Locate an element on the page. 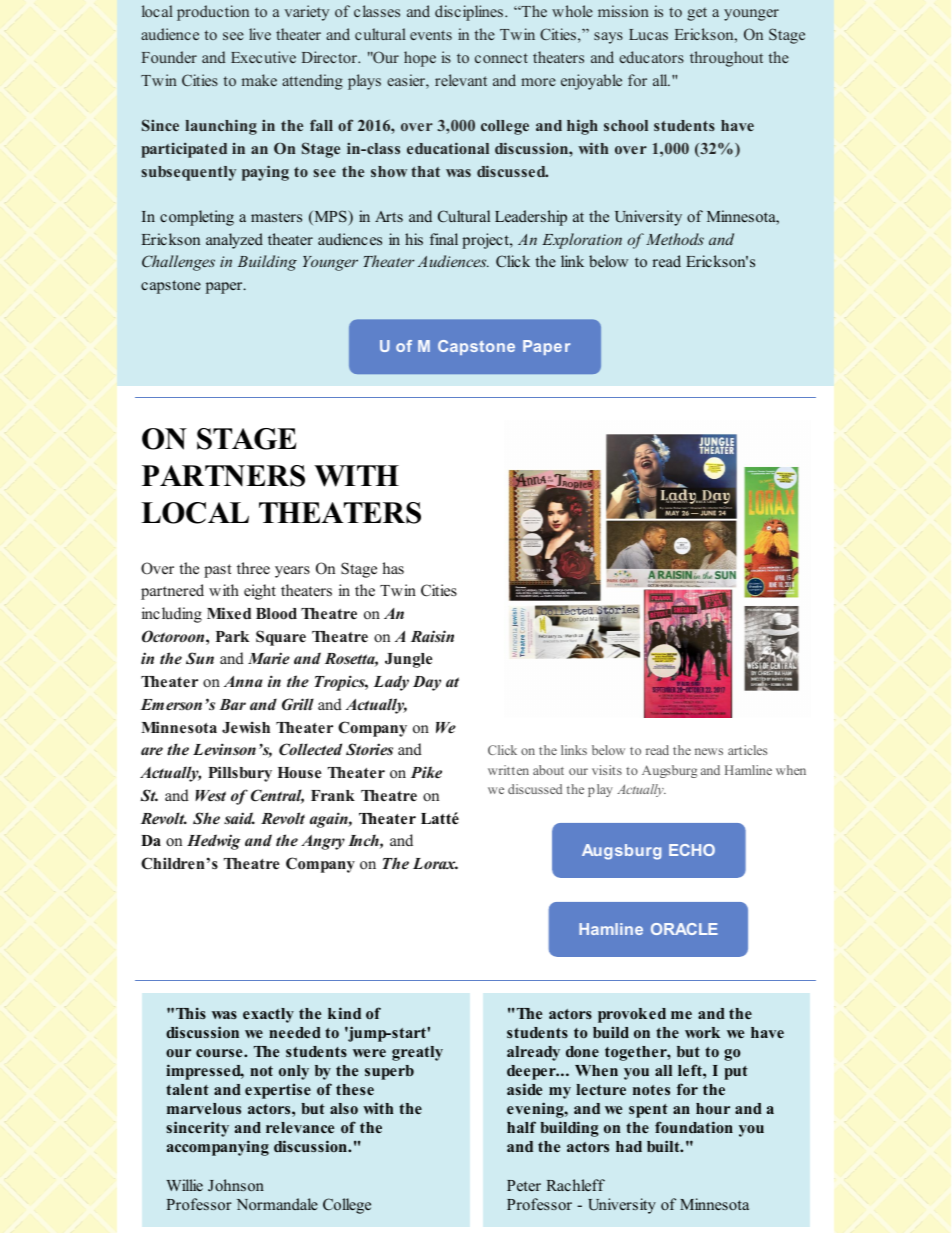  half is located at coordinates (521, 1127).
